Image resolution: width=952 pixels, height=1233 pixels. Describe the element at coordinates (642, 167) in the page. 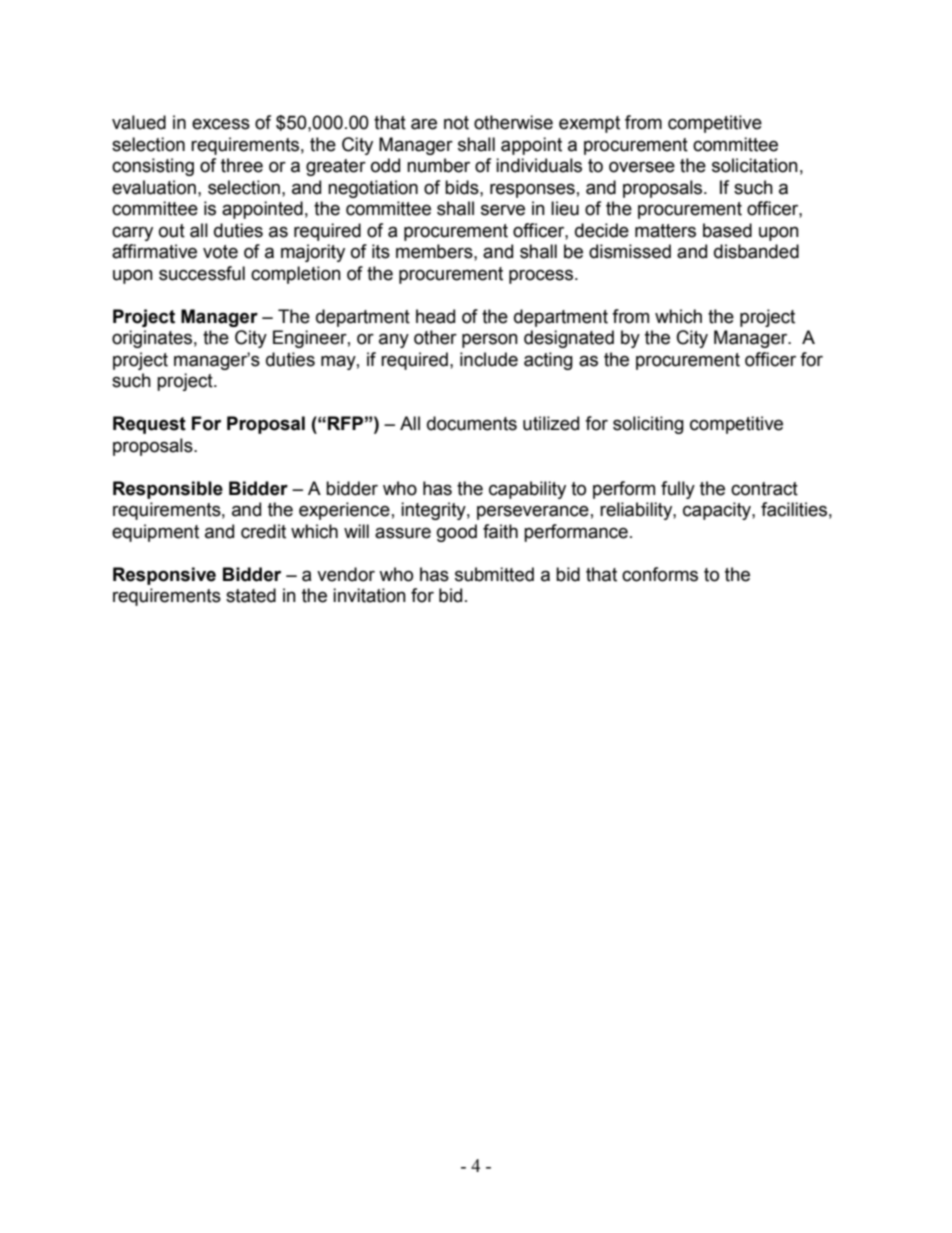

I see `oversee` at that location.
